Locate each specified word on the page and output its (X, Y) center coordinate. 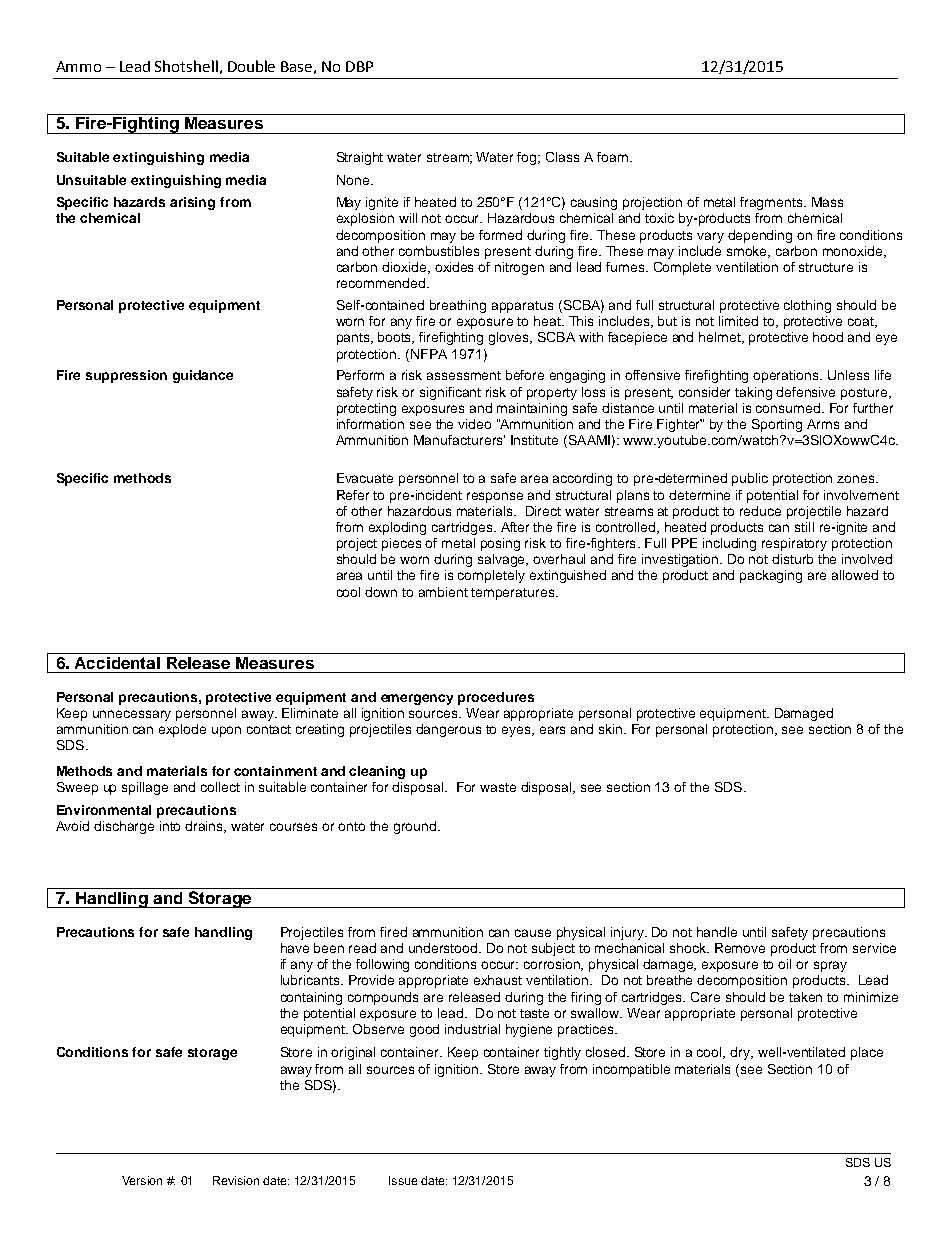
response (495, 497)
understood (444, 948)
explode (182, 730)
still (804, 527)
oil (784, 964)
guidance (203, 376)
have (295, 948)
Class (562, 157)
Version (142, 1180)
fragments (772, 203)
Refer (353, 495)
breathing (458, 306)
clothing (807, 306)
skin (610, 729)
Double (251, 66)
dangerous (448, 730)
